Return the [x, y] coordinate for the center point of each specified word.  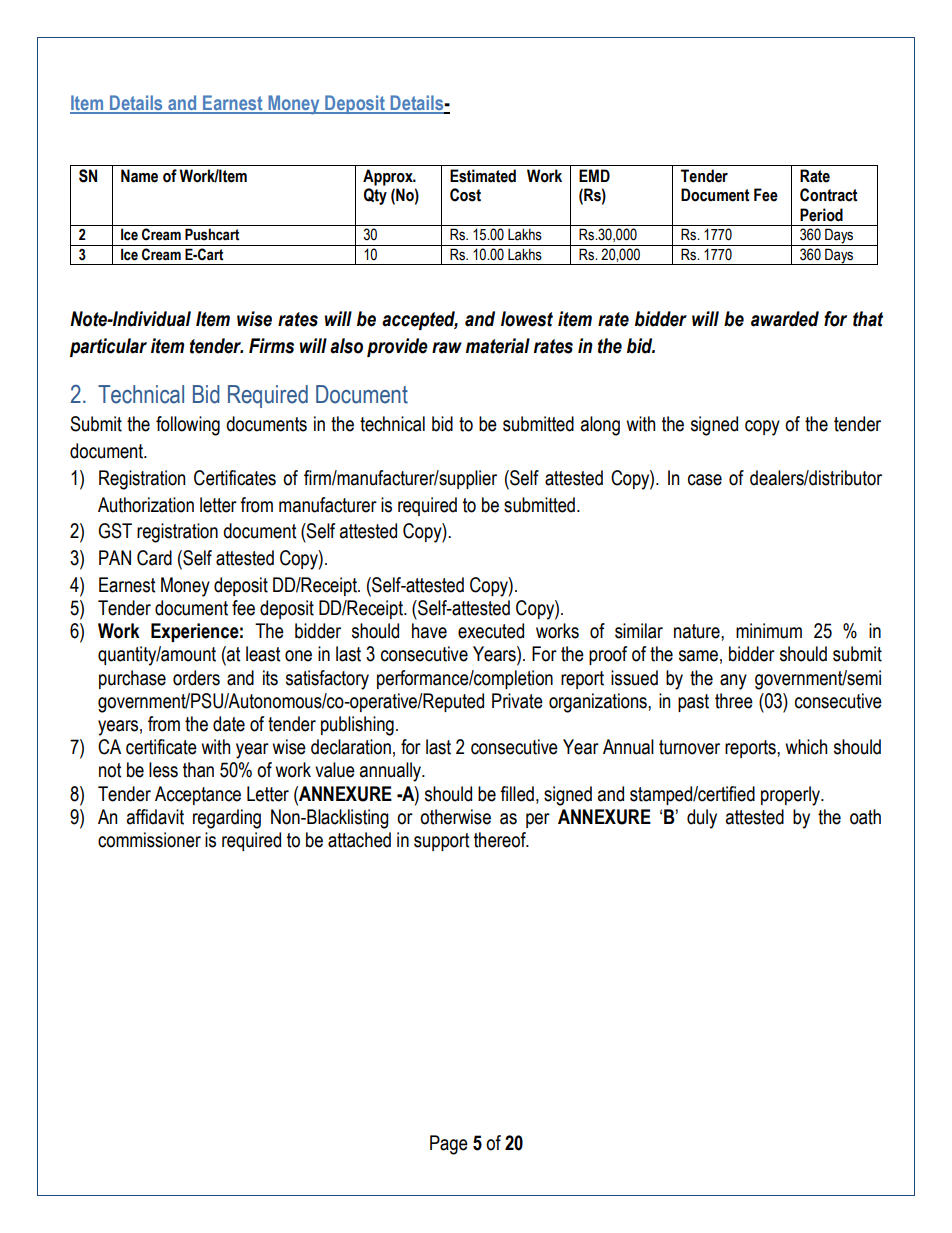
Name [139, 176]
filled [517, 794]
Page [449, 1145]
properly [791, 796]
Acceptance [198, 795]
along [600, 426]
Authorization [146, 505]
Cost [465, 195]
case [705, 480]
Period [821, 215]
